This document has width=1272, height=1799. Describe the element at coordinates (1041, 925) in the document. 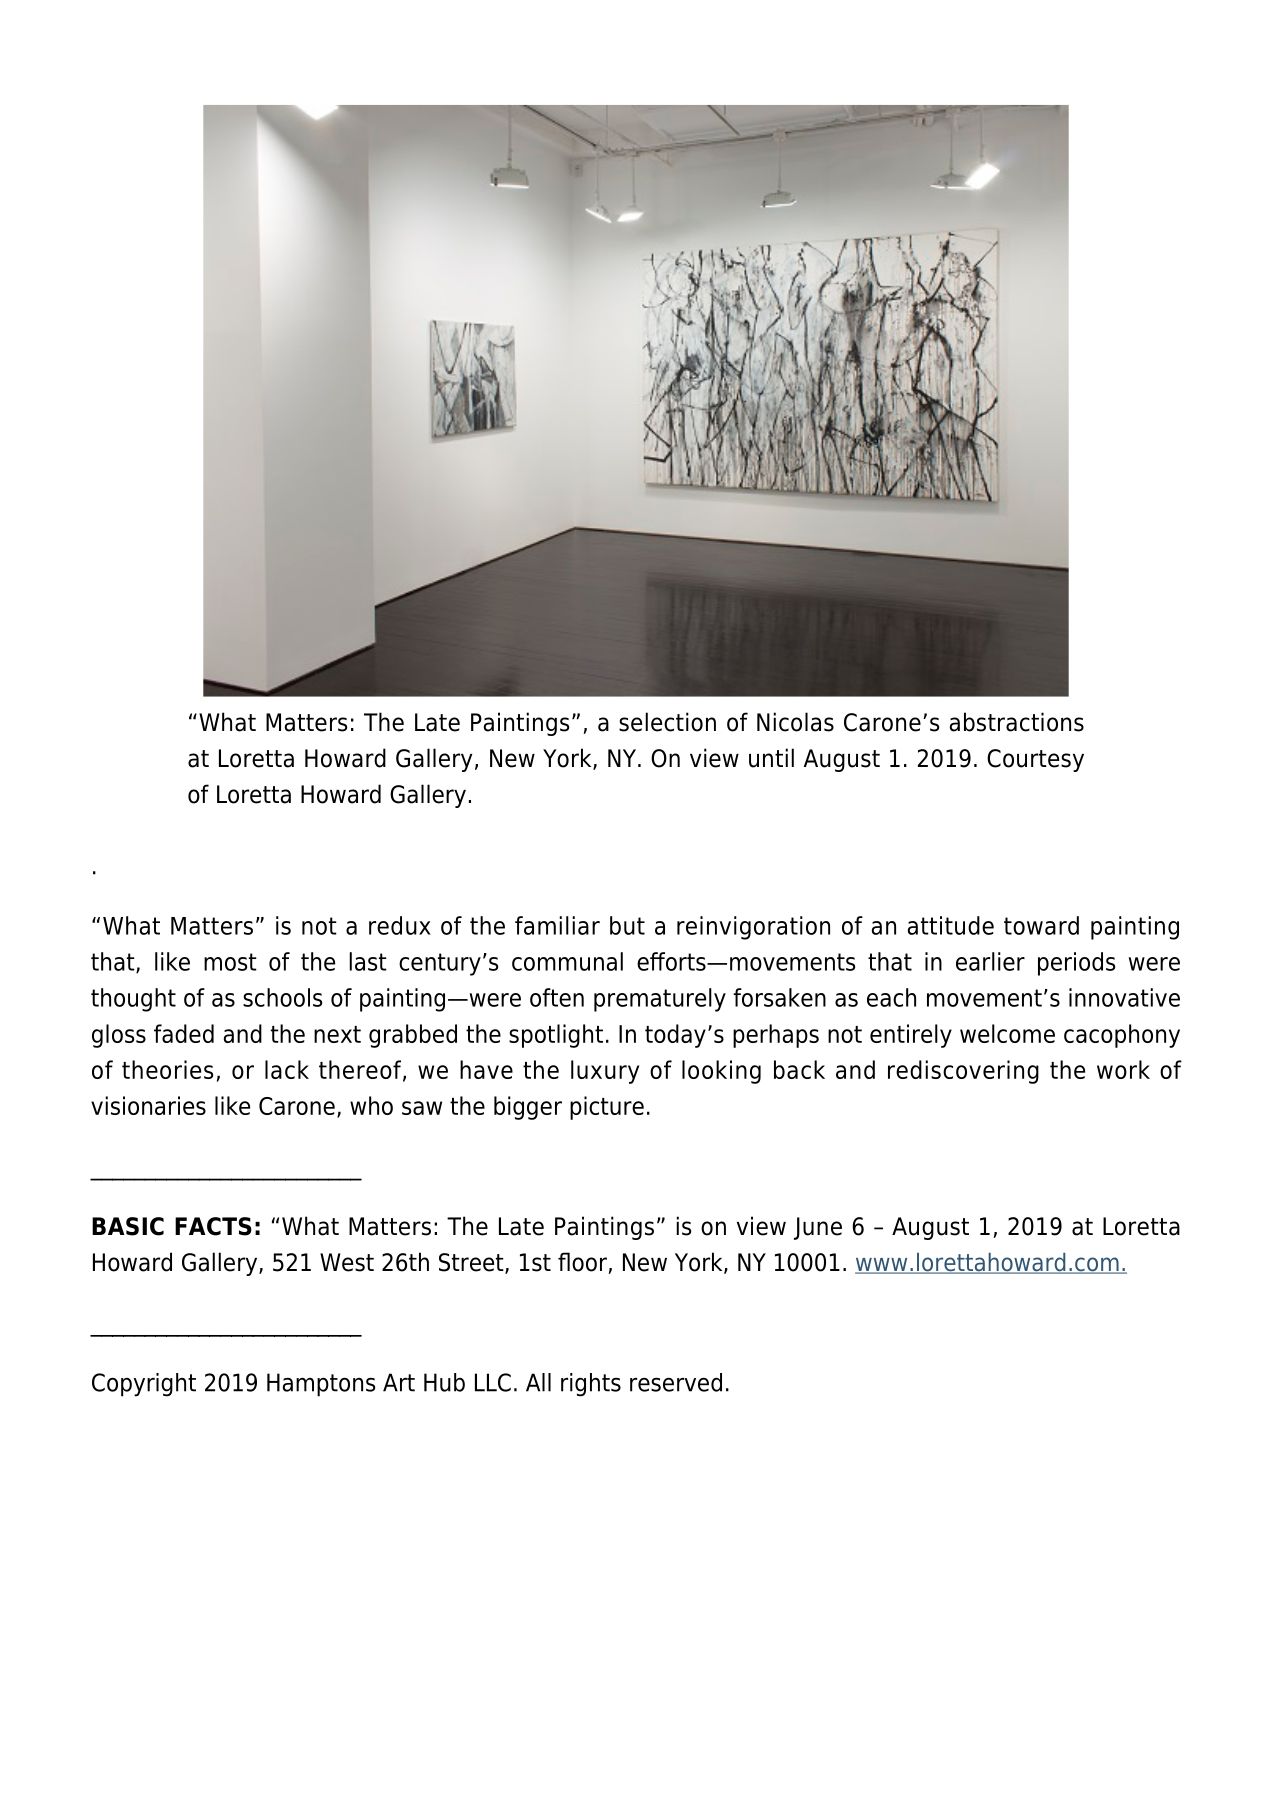

I see `toward` at that location.
